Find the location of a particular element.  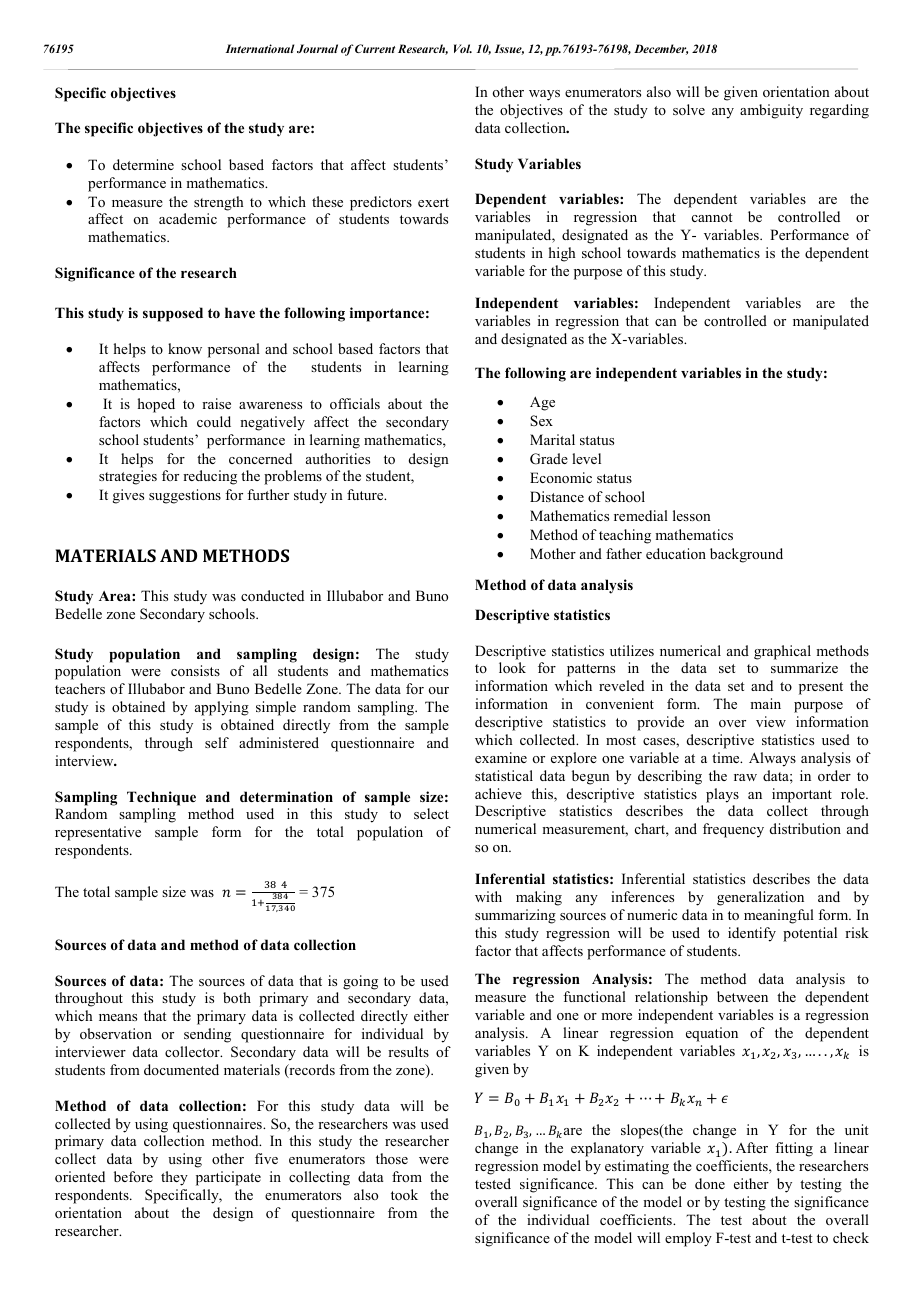

ambiguity is located at coordinates (771, 111).
